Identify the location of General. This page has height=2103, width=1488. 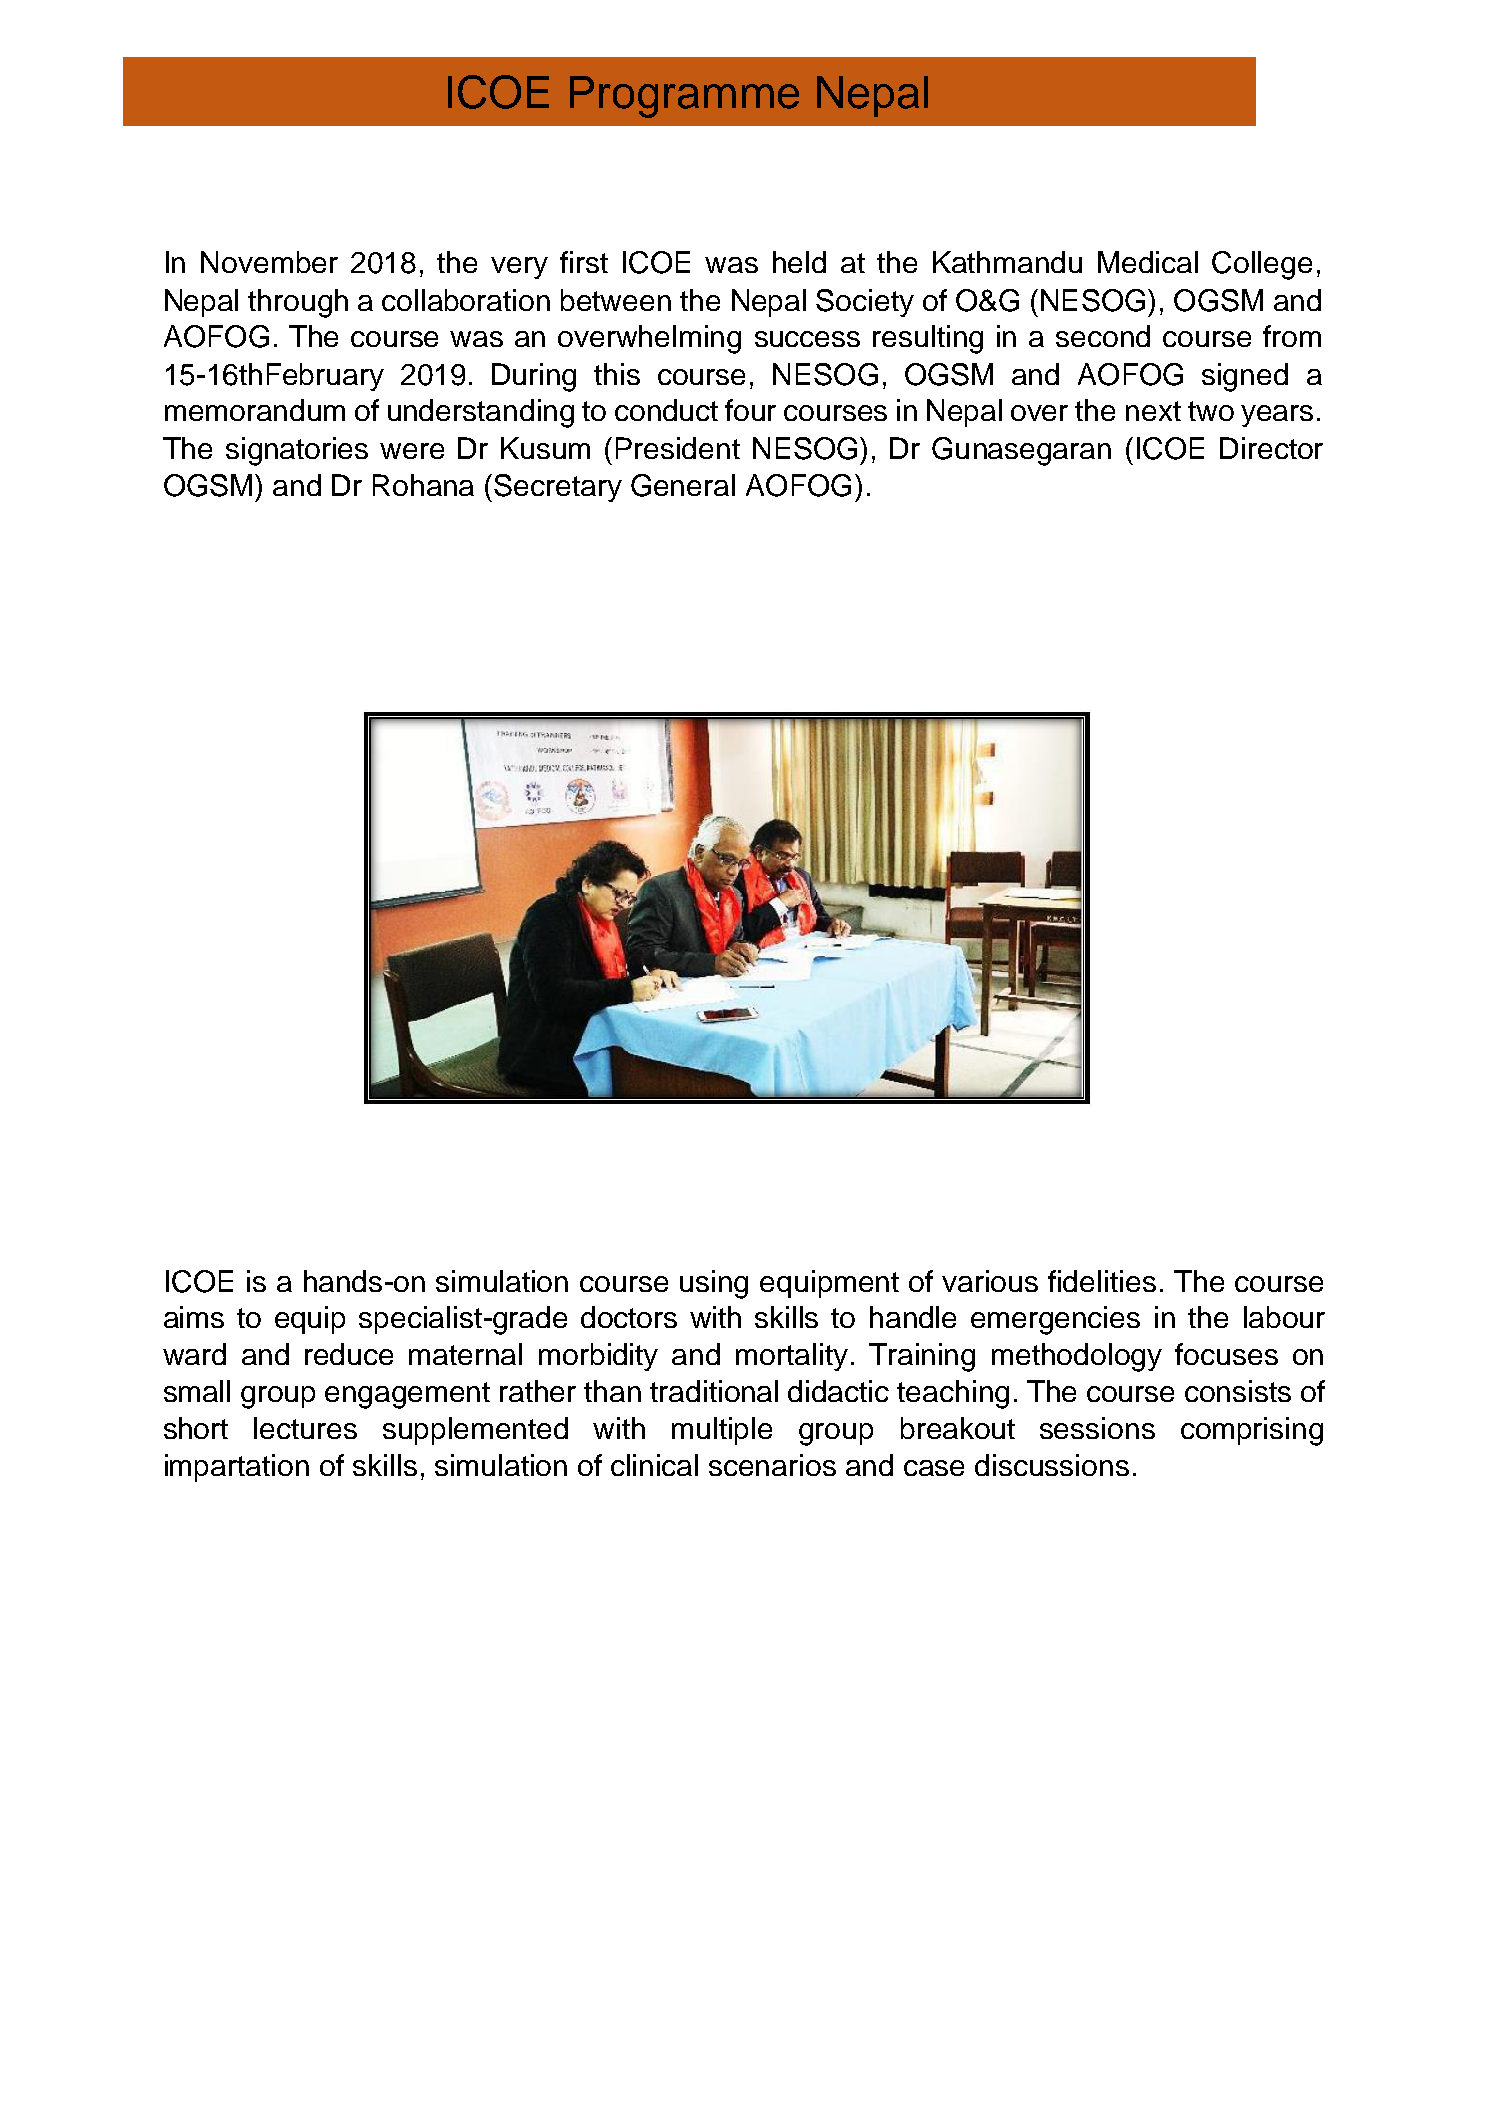
(683, 485).
